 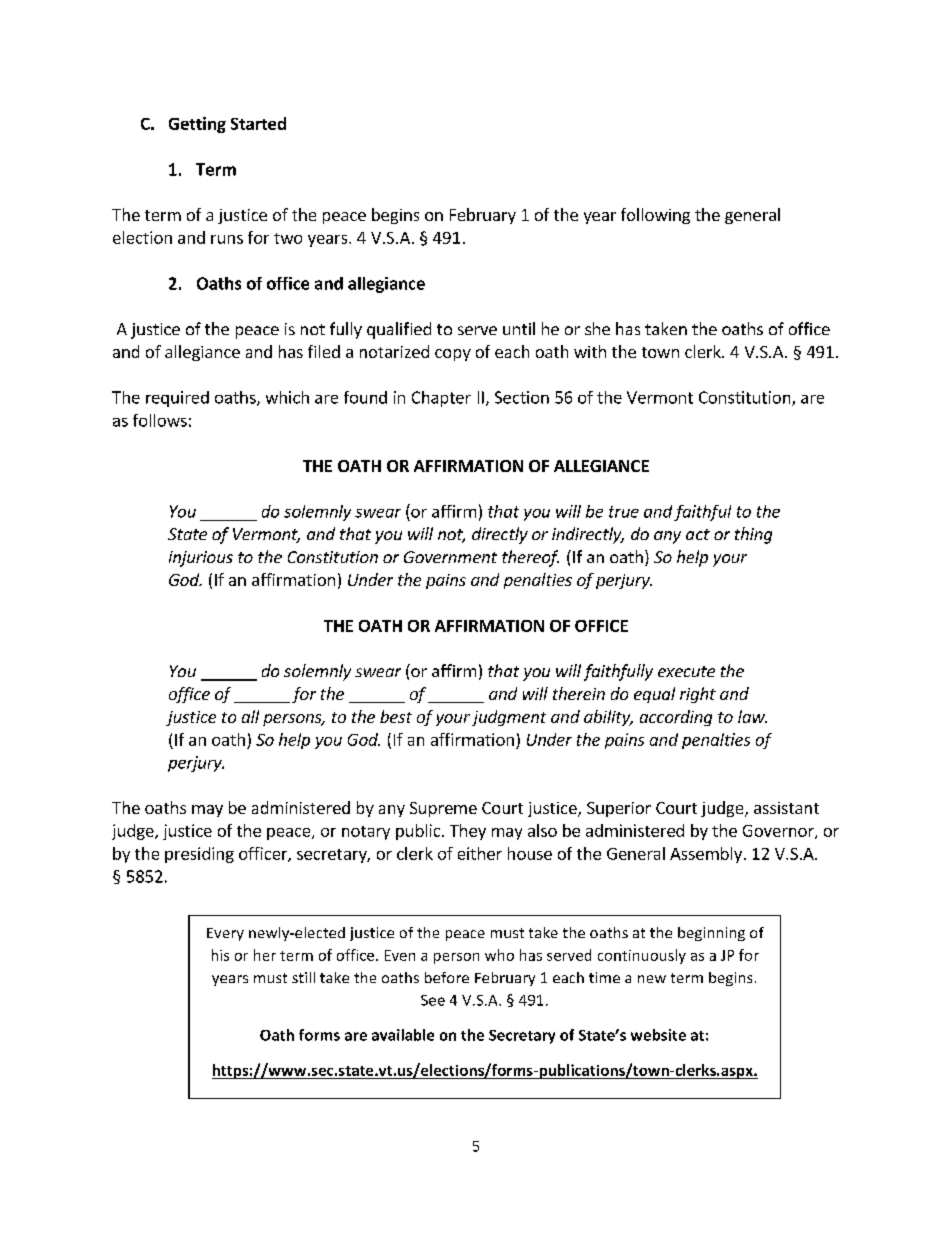 What do you see at coordinates (201, 559) in the image?
I see `injurious` at bounding box center [201, 559].
